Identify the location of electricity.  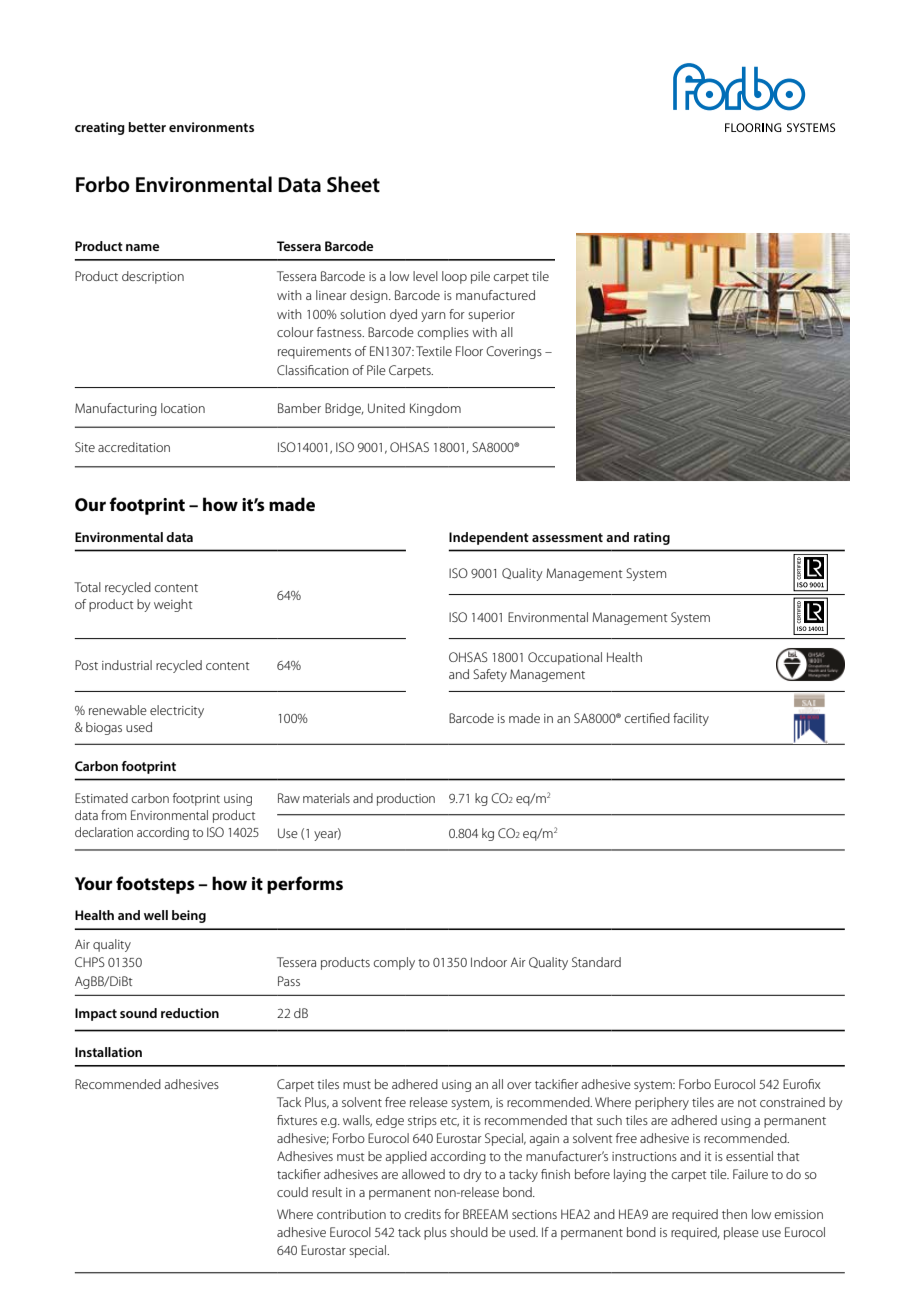
(177, 711).
